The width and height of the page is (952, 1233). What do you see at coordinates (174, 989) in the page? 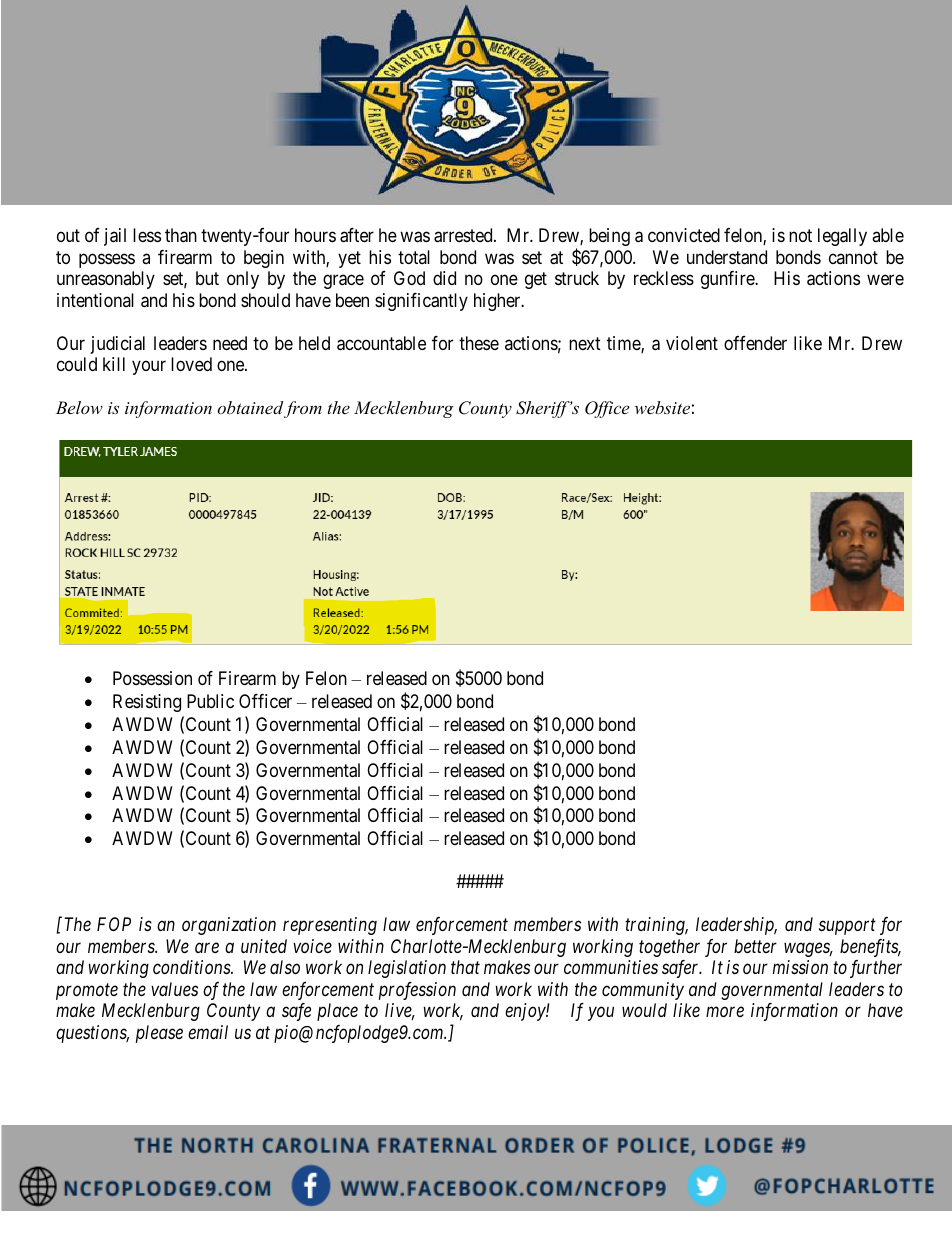
I see `values` at bounding box center [174, 989].
